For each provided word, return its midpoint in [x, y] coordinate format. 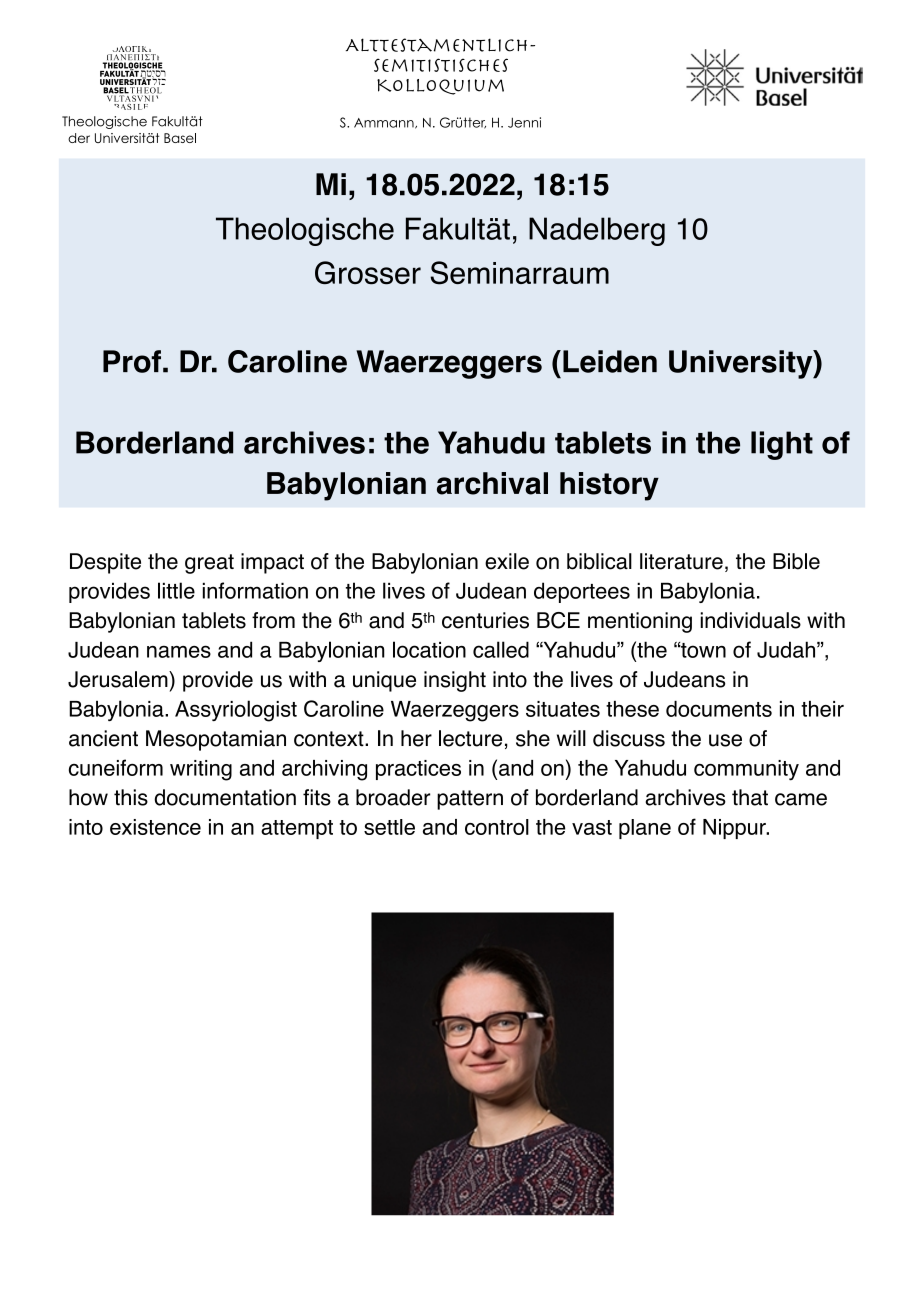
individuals [750, 620]
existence [155, 827]
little [176, 590]
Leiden [610, 361]
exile [507, 561]
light [782, 445]
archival [492, 483]
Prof [133, 361]
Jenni [524, 122]
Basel [180, 138]
